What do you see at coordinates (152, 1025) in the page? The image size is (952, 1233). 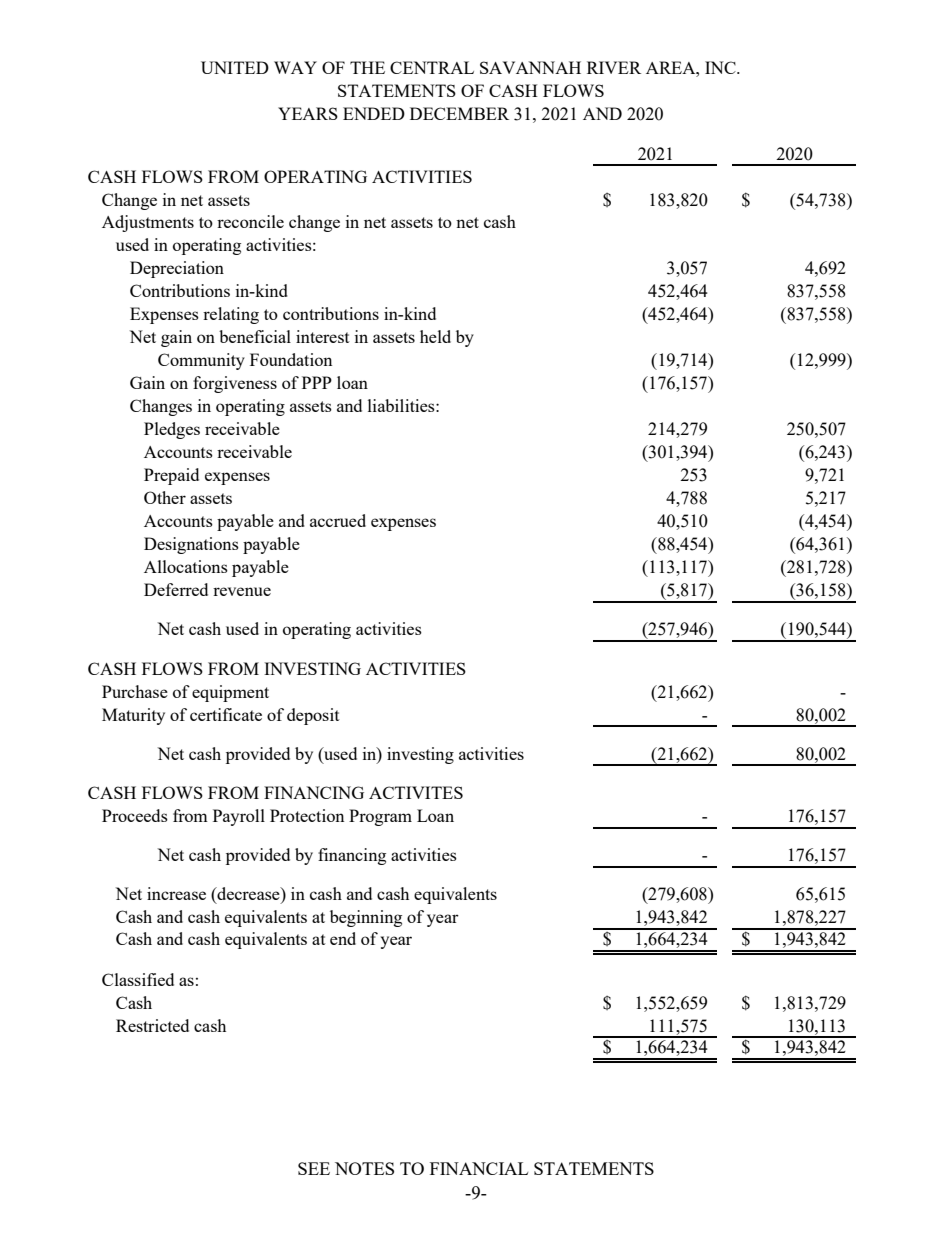 I see `Restricted` at bounding box center [152, 1025].
